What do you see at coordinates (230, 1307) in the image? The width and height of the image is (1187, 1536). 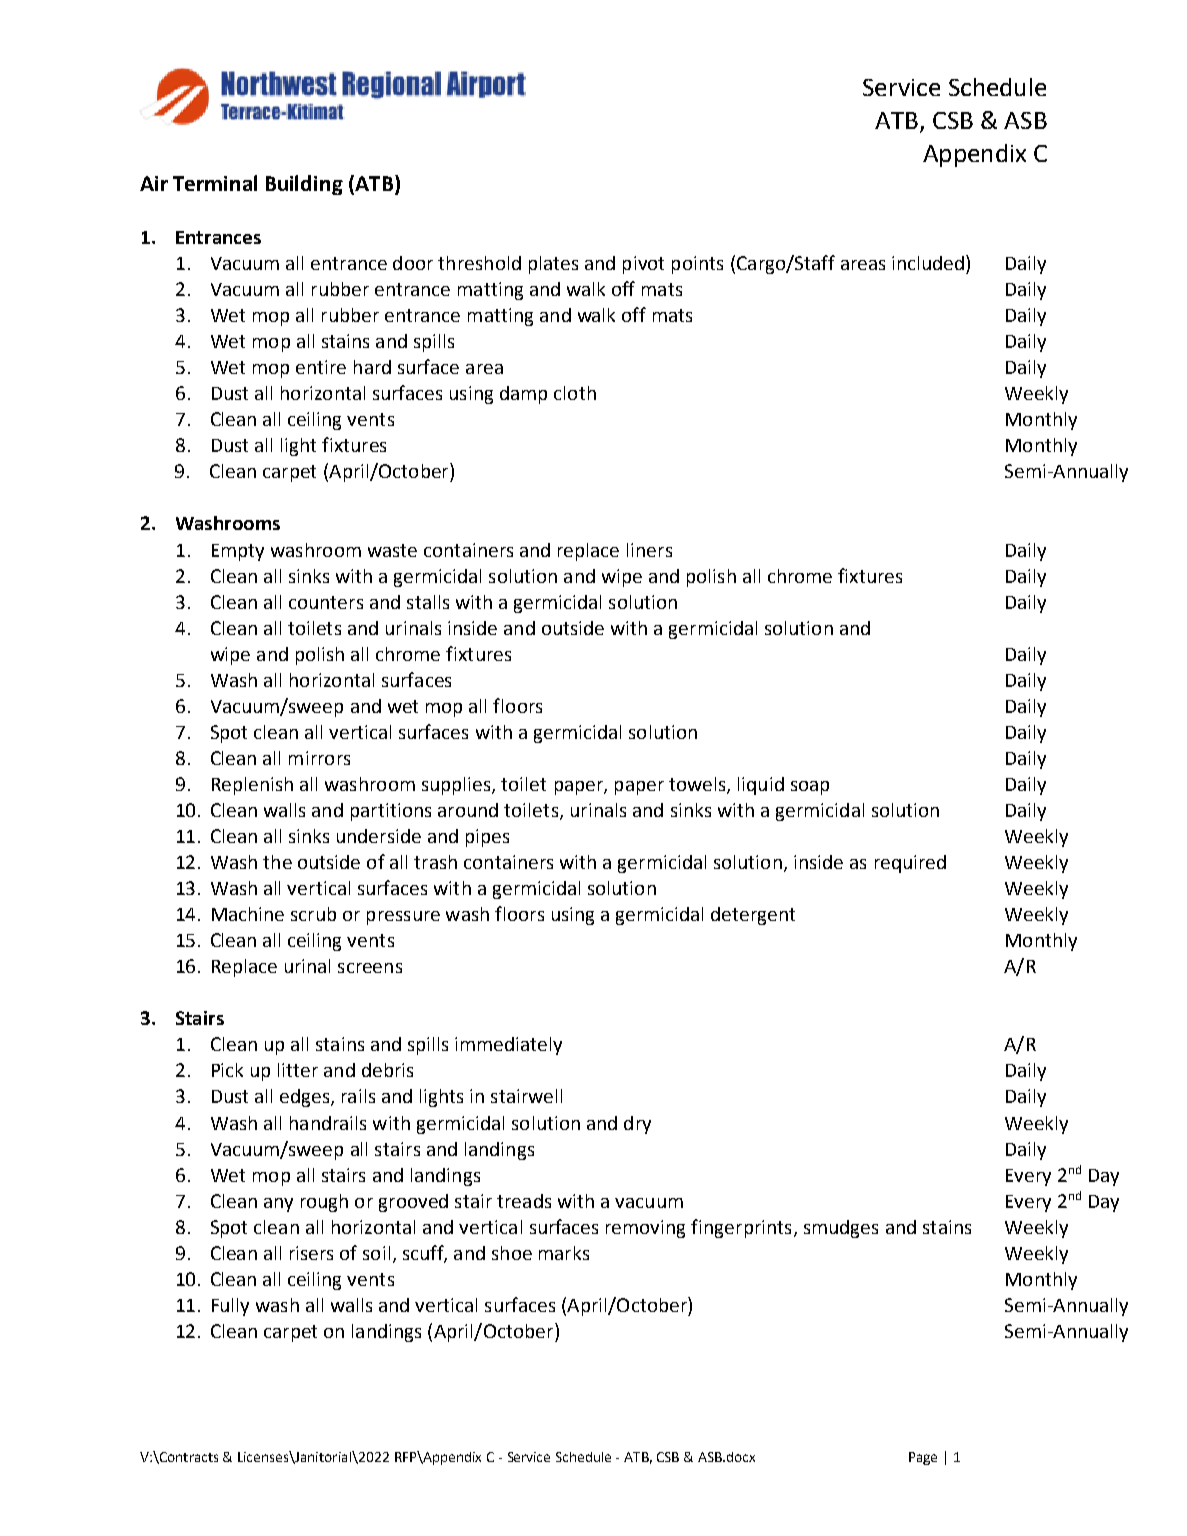 I see `Fully` at bounding box center [230, 1307].
